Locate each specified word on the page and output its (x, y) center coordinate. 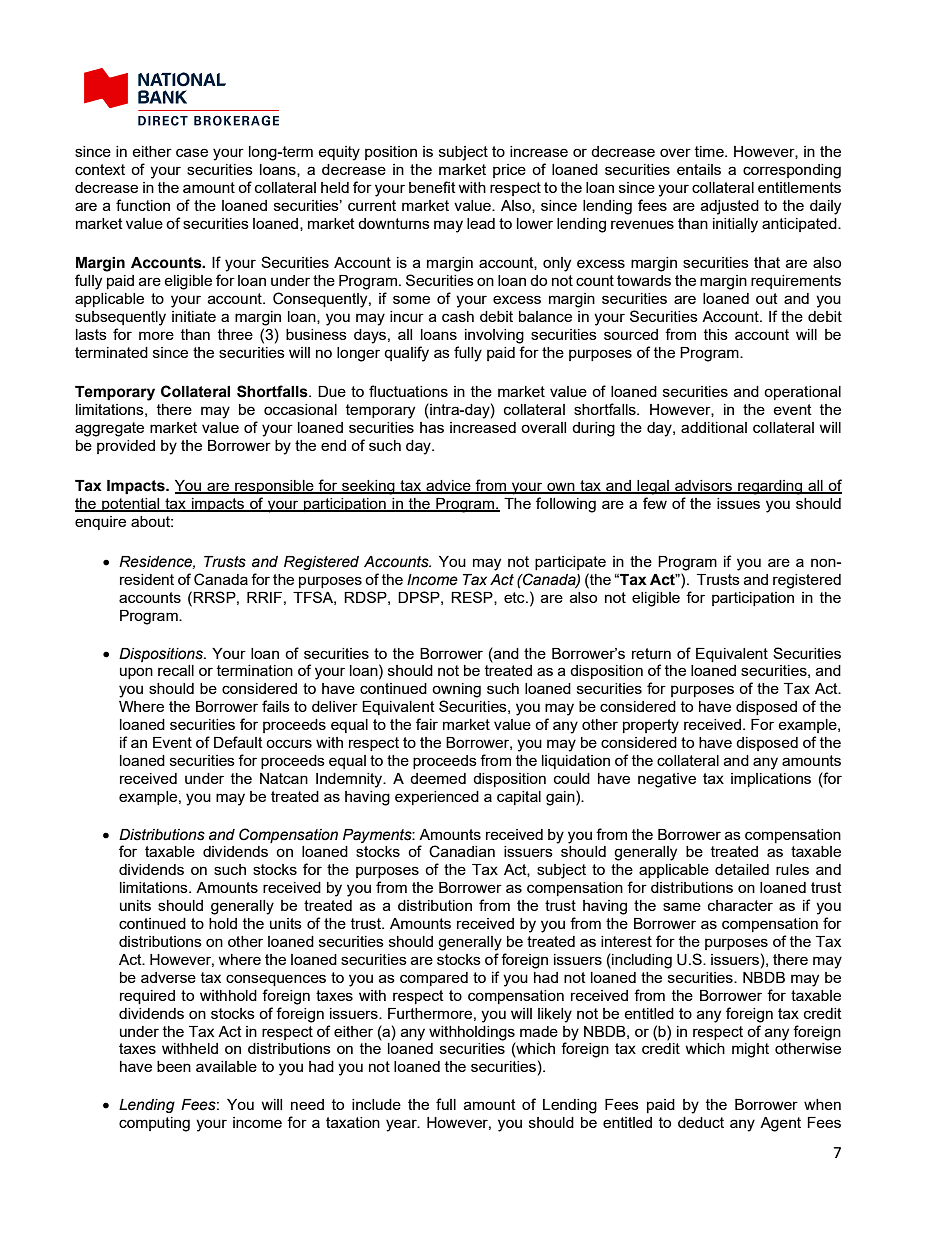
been (174, 1066)
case (192, 152)
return (651, 653)
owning (456, 690)
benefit (432, 187)
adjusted (730, 207)
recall (176, 670)
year (402, 1125)
